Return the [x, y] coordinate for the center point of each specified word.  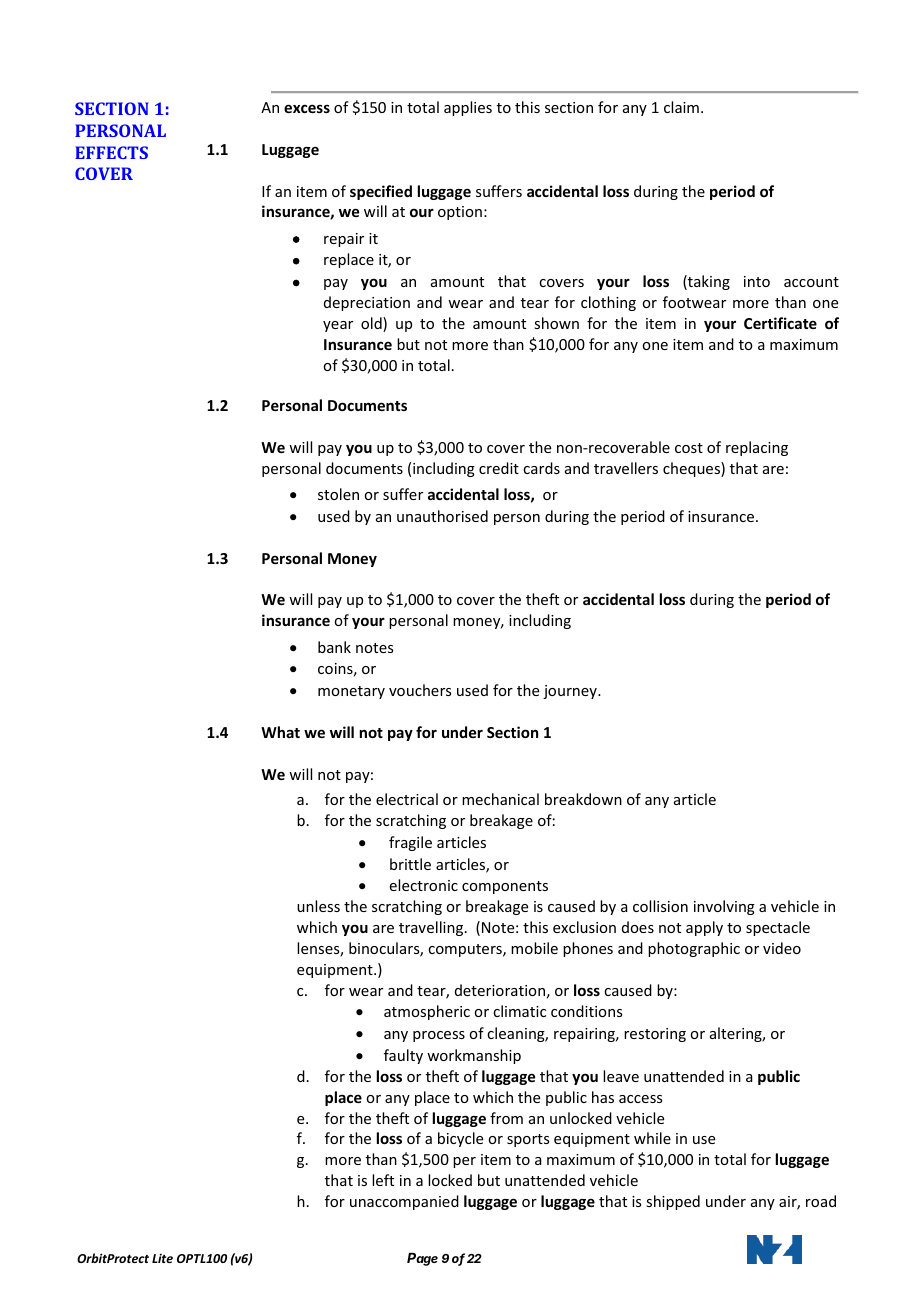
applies [468, 108]
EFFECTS [111, 152]
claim [681, 107]
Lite [162, 1258]
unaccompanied [404, 1202]
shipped [673, 1202]
